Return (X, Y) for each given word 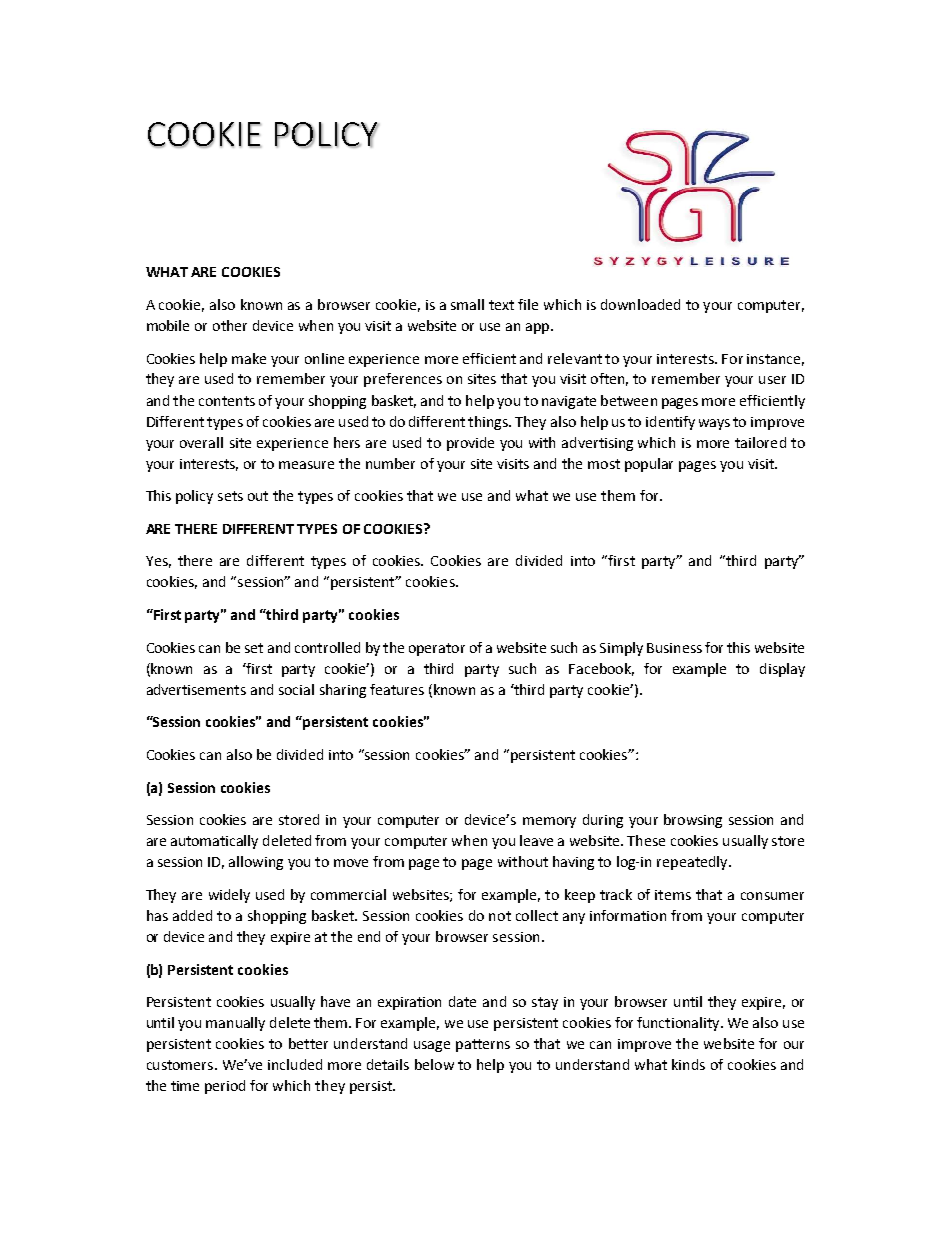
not (500, 916)
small (467, 304)
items (673, 895)
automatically (214, 842)
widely (229, 896)
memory (549, 822)
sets (230, 496)
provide (470, 444)
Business (674, 648)
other (230, 325)
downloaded (640, 304)
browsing (693, 821)
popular (649, 465)
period (225, 1087)
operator (437, 649)
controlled (327, 647)
